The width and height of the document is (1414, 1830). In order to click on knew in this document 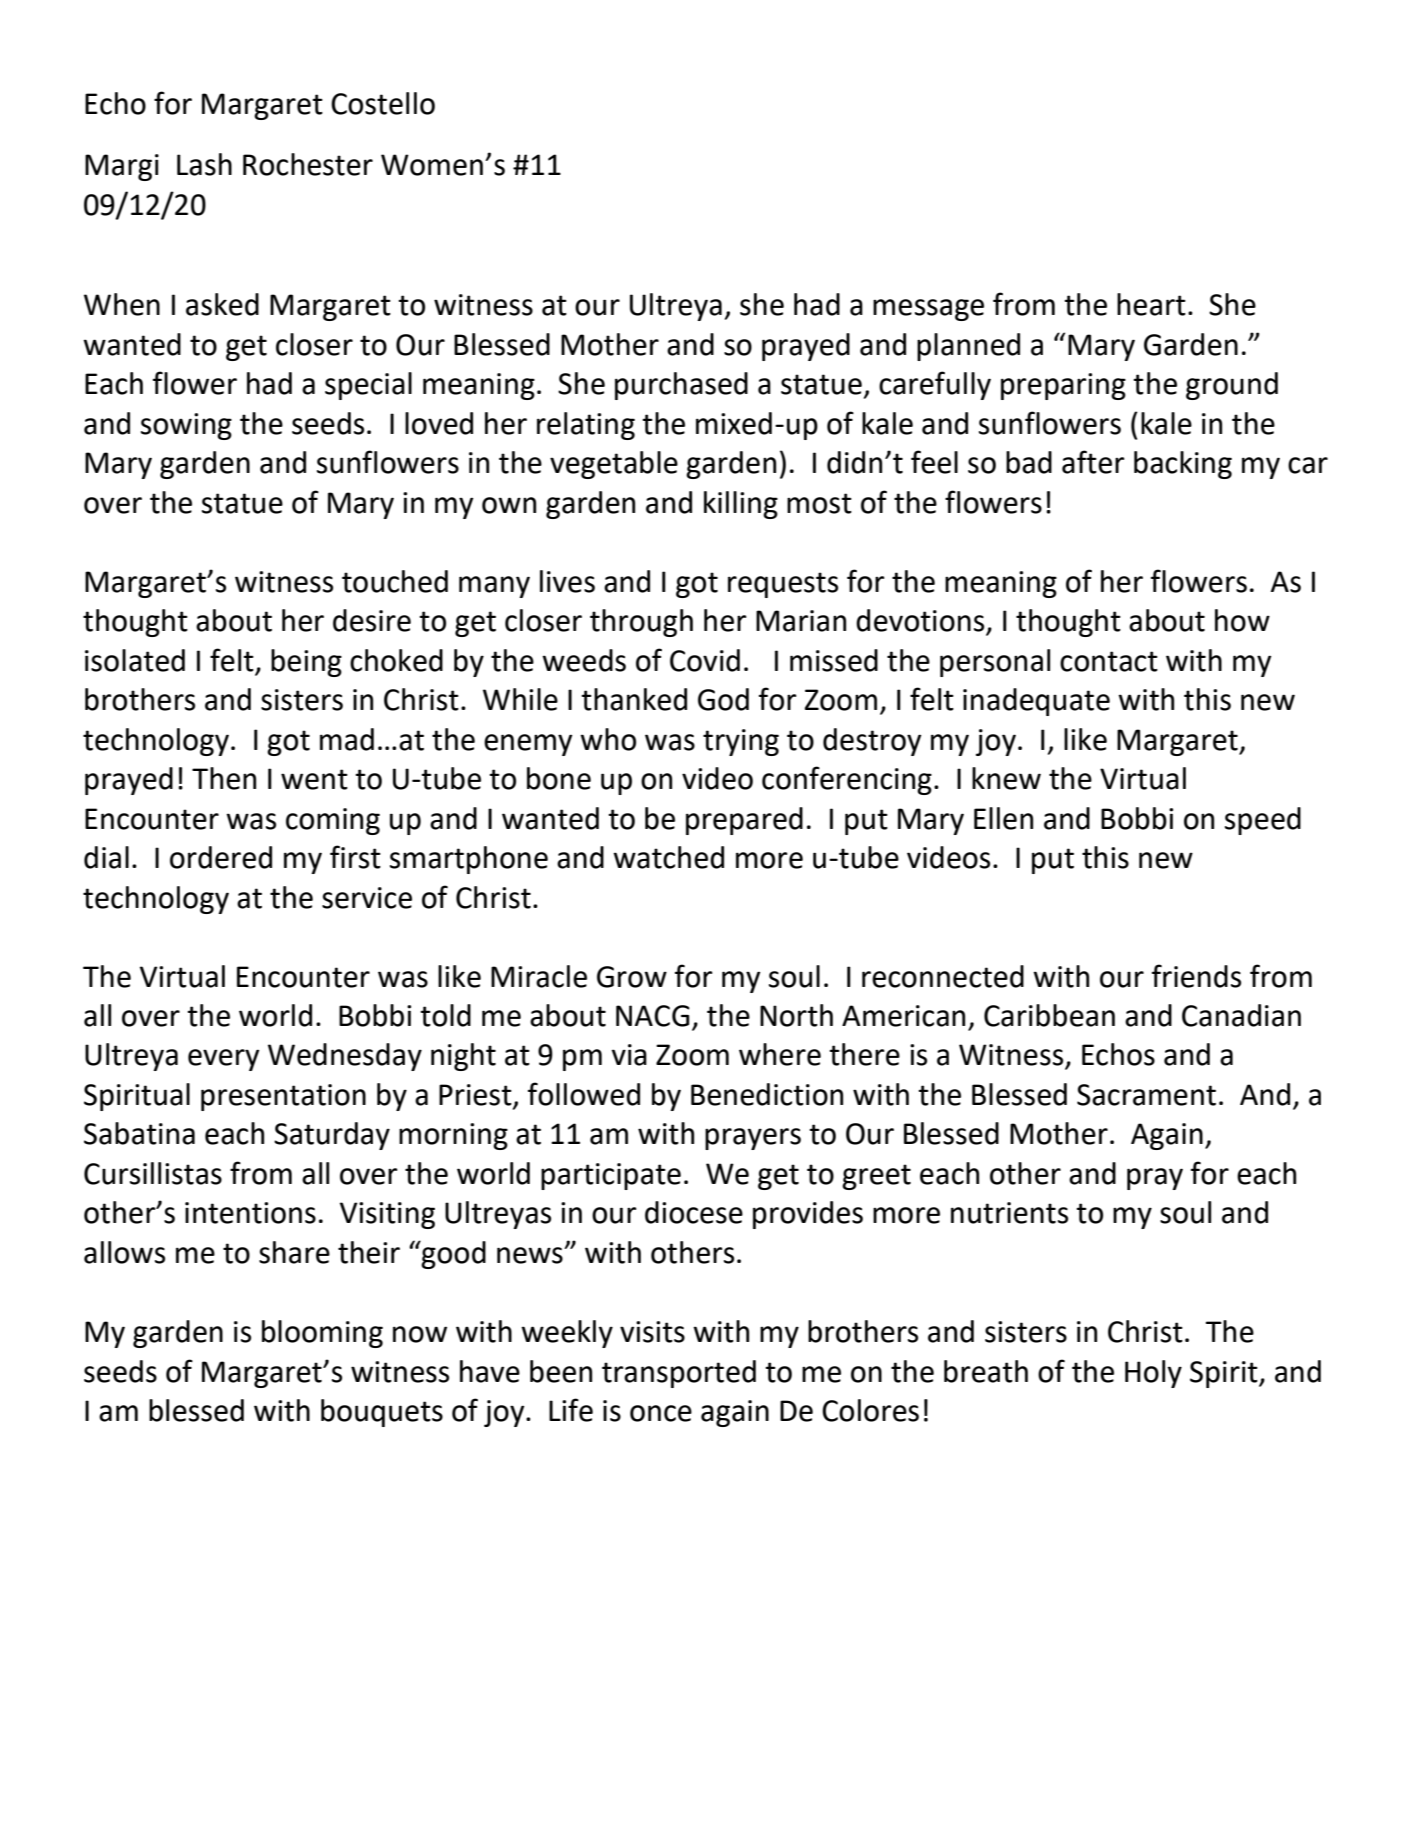, I will do `click(1006, 778)`.
